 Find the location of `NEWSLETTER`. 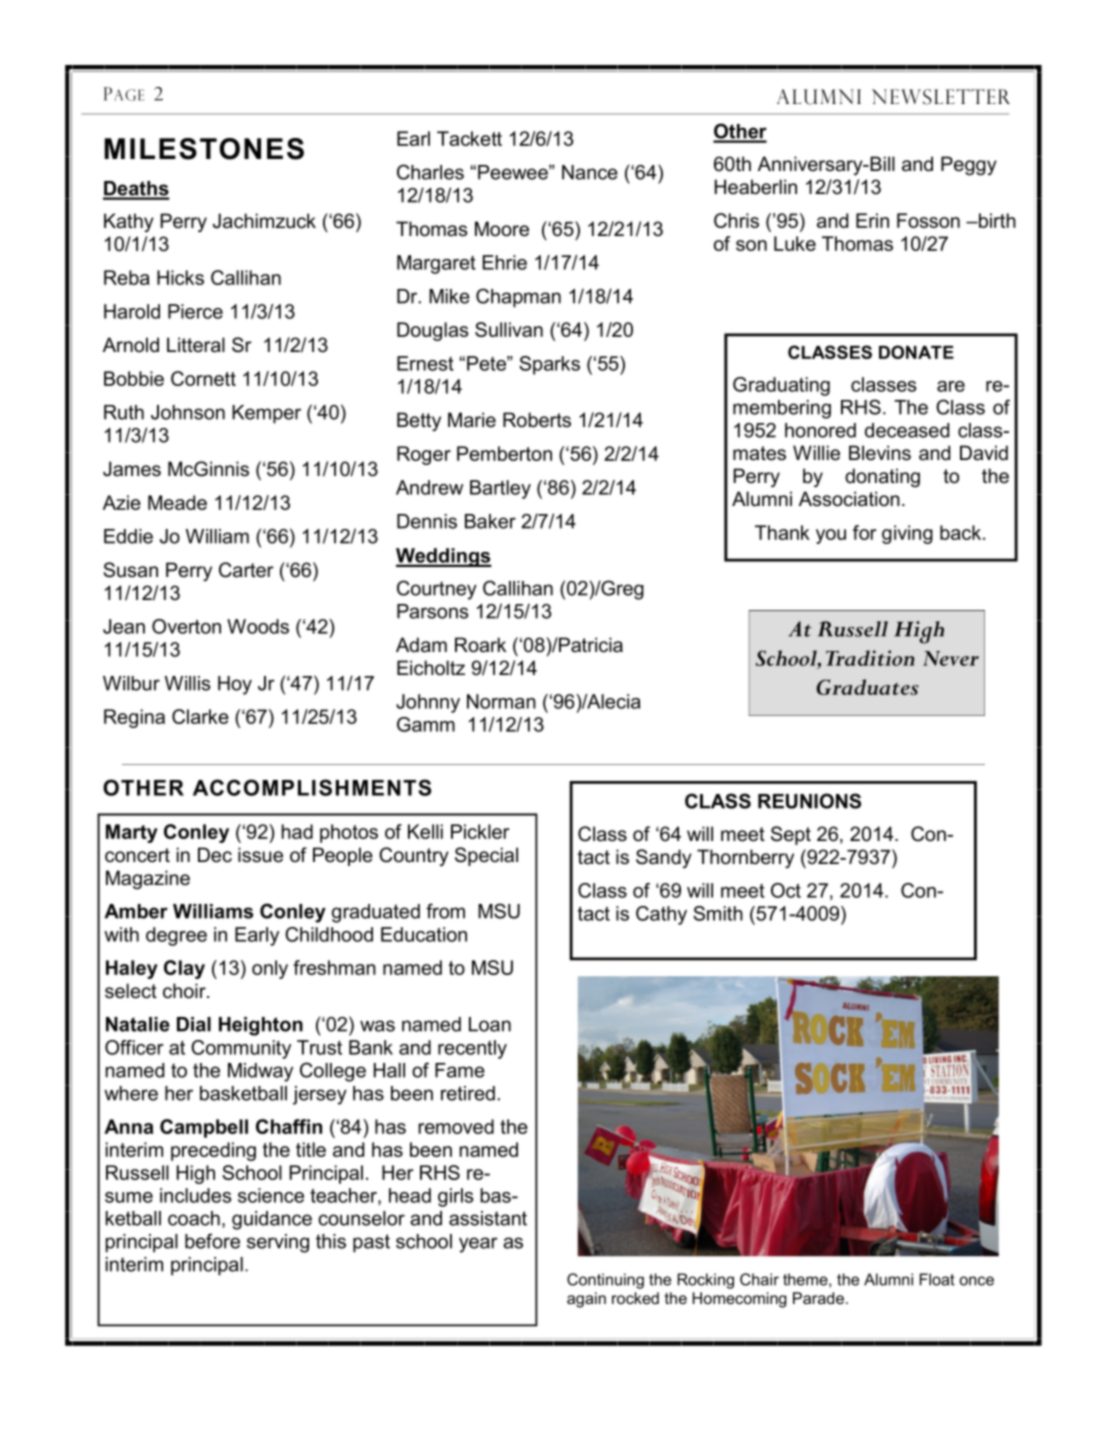

NEWSLETTER is located at coordinates (941, 97).
